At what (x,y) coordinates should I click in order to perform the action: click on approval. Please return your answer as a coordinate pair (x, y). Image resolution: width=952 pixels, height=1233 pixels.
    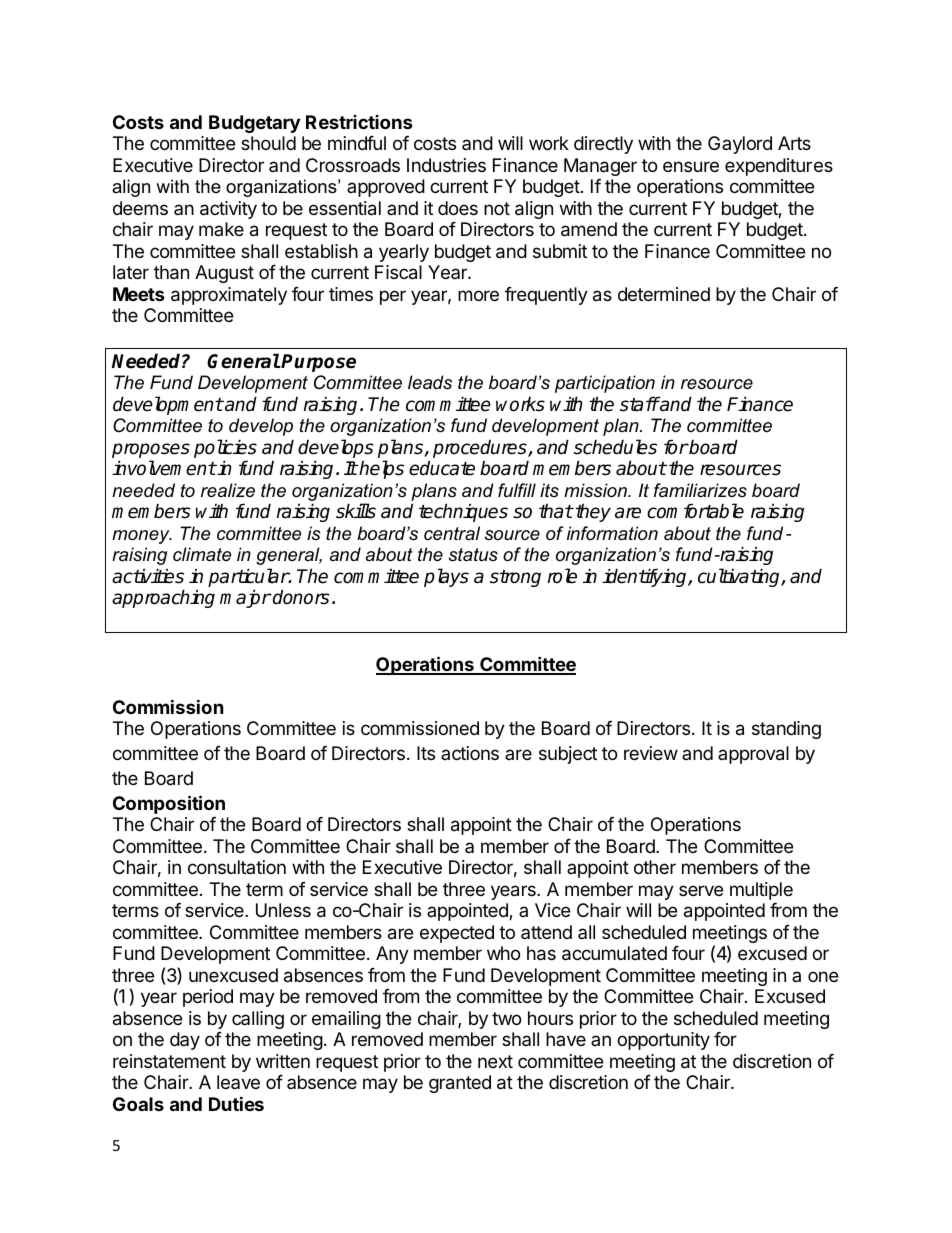
    Looking at the image, I should click on (753, 755).
